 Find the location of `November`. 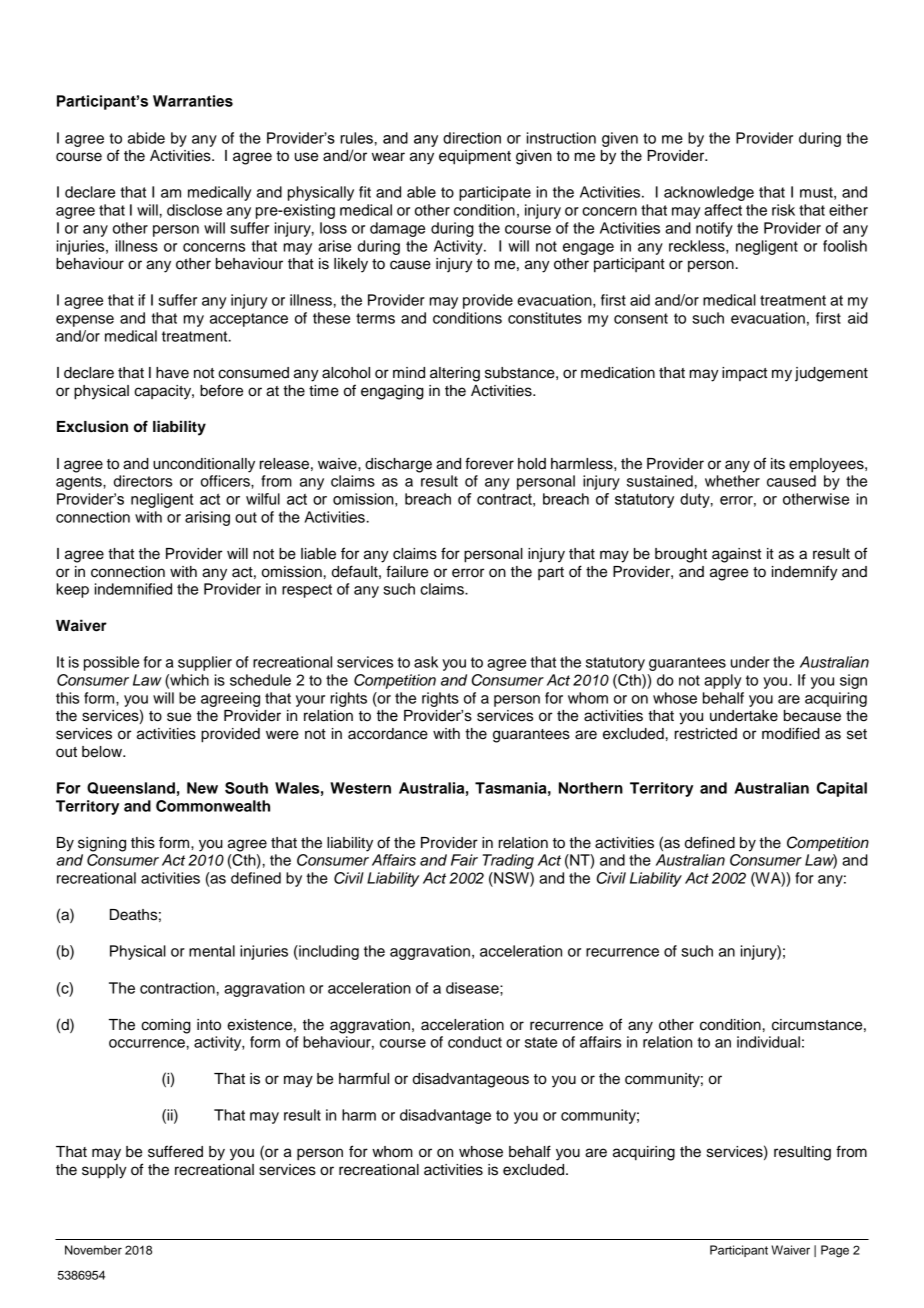

November is located at coordinates (93, 1250).
